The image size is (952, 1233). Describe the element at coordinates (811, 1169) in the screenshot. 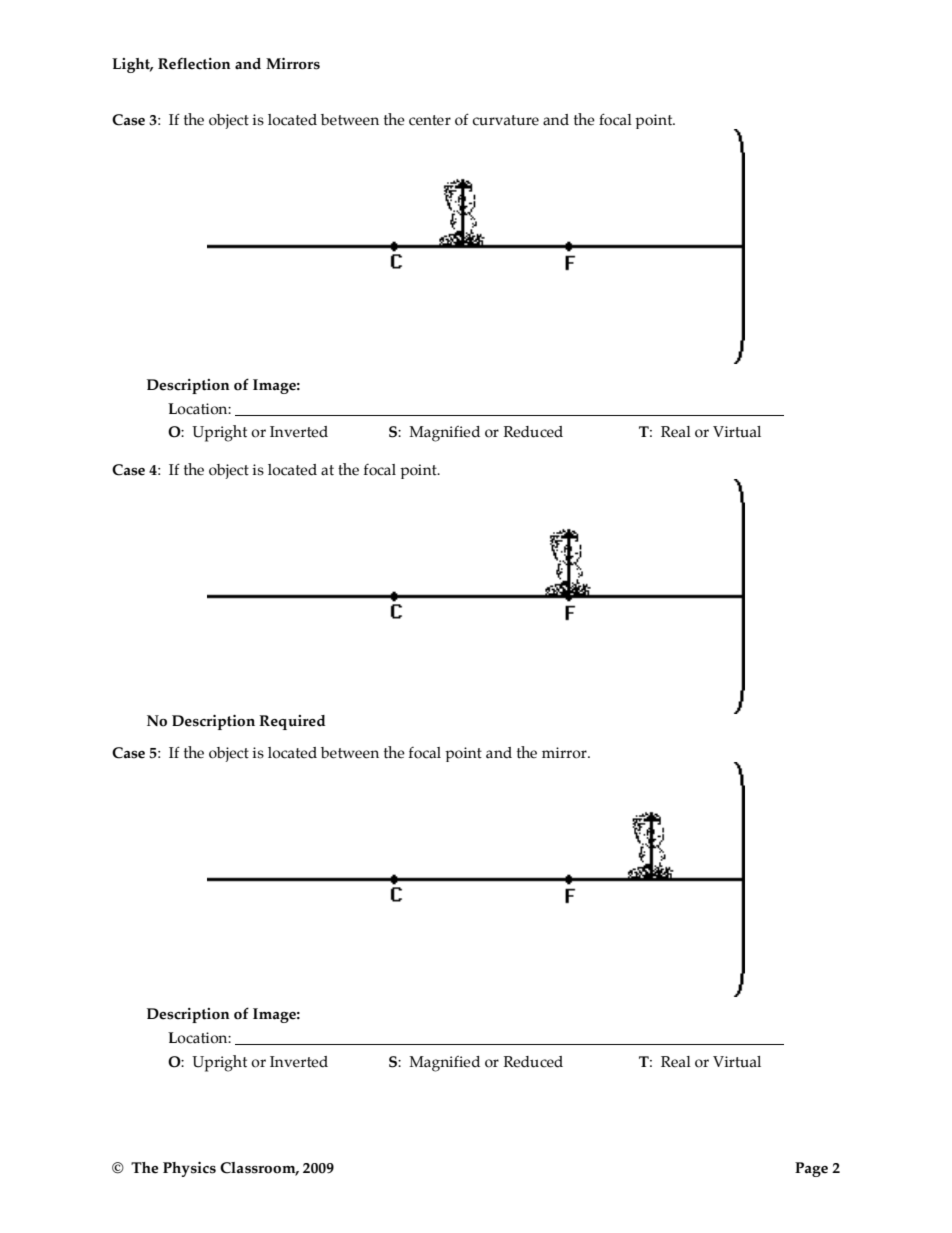

I see `Page` at that location.
